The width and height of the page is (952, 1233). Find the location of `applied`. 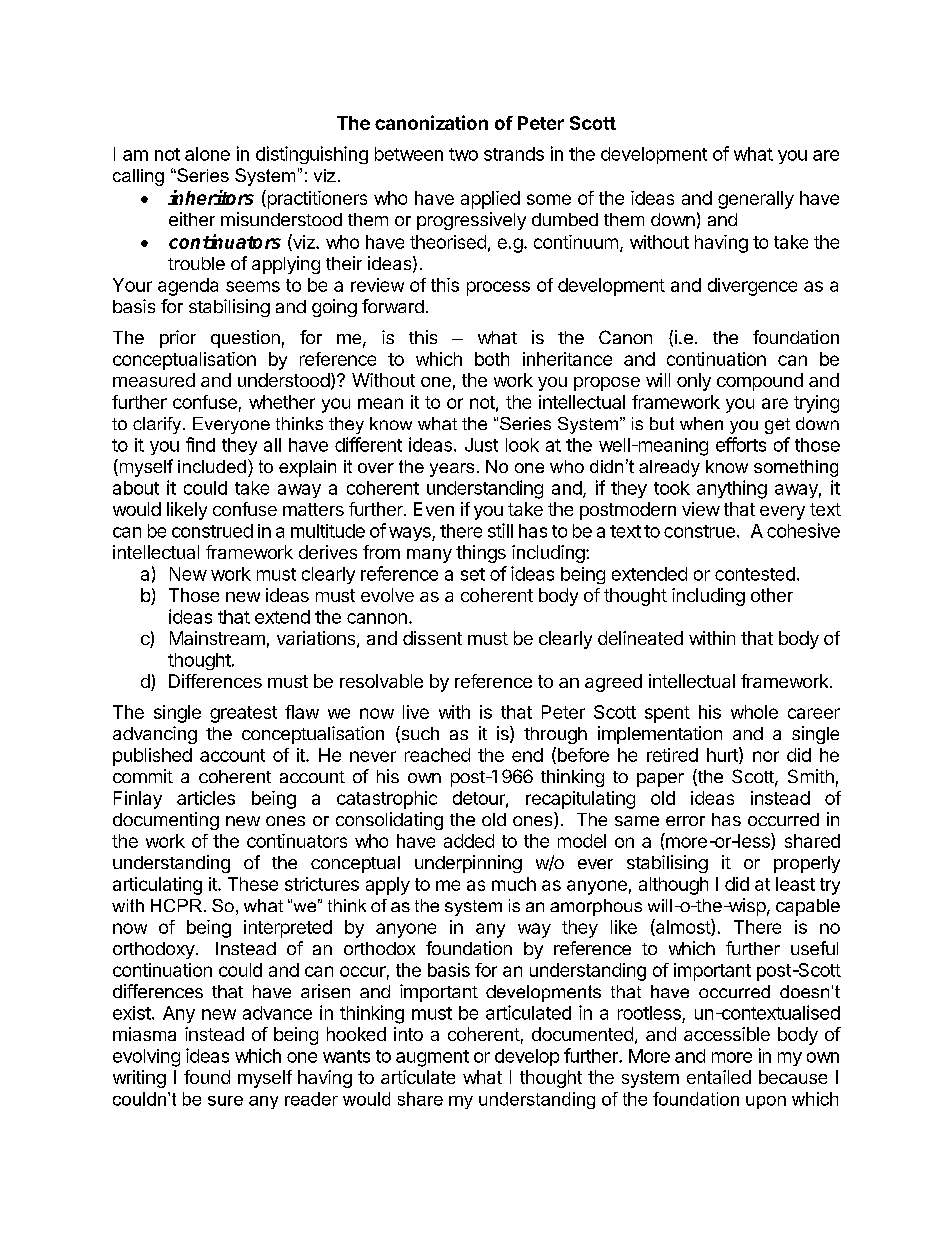

applied is located at coordinates (490, 200).
